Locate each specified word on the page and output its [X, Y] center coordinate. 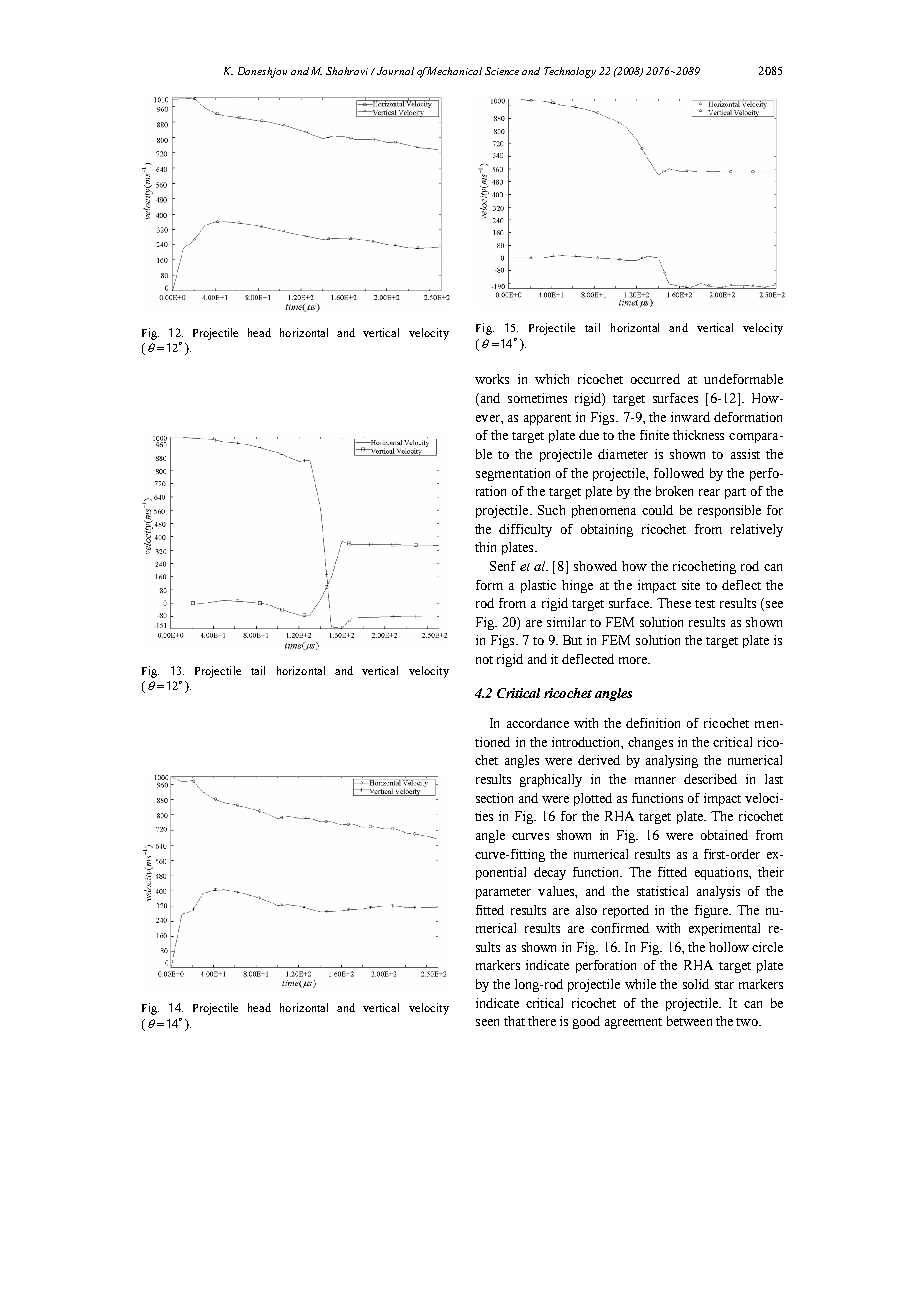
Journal [395, 71]
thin [485, 547]
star [724, 985]
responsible [729, 511]
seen [487, 1022]
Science [502, 71]
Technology [570, 72]
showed [595, 566]
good [586, 1022]
